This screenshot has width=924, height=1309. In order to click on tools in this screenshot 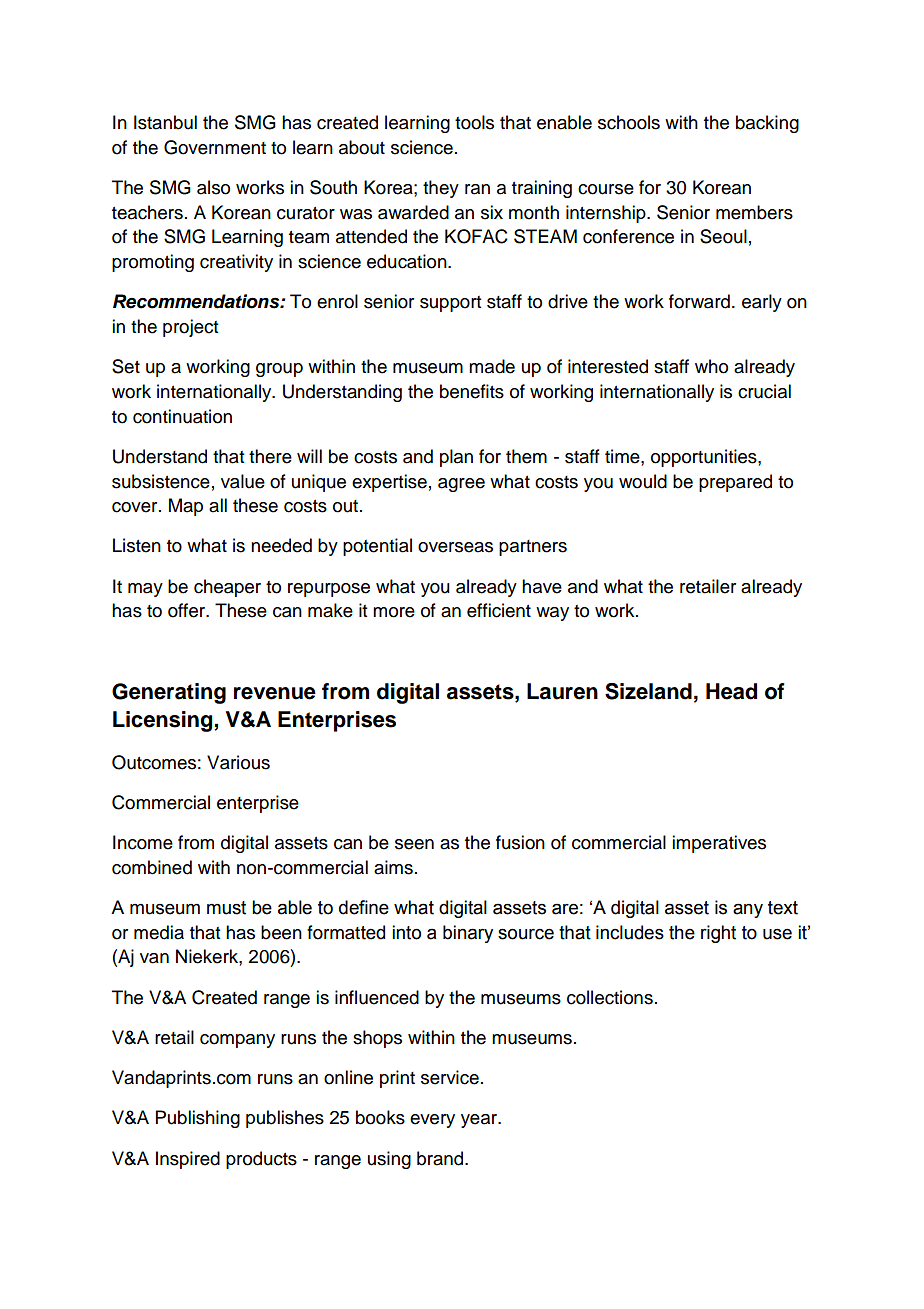, I will do `click(474, 122)`.
